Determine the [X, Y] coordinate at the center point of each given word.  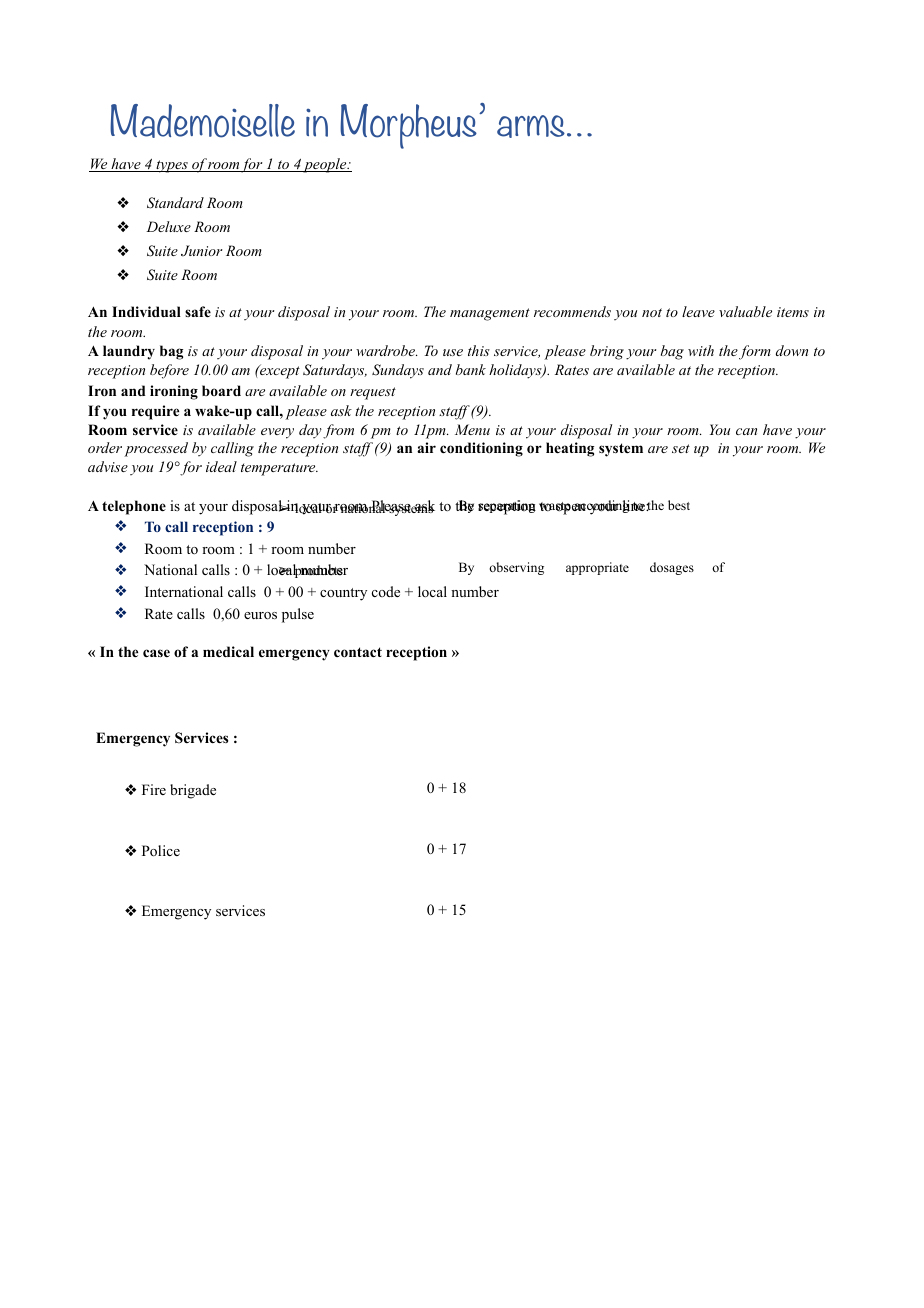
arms [532, 126]
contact [358, 652]
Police [161, 851]
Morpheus [410, 126]
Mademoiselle [202, 121]
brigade [193, 791]
